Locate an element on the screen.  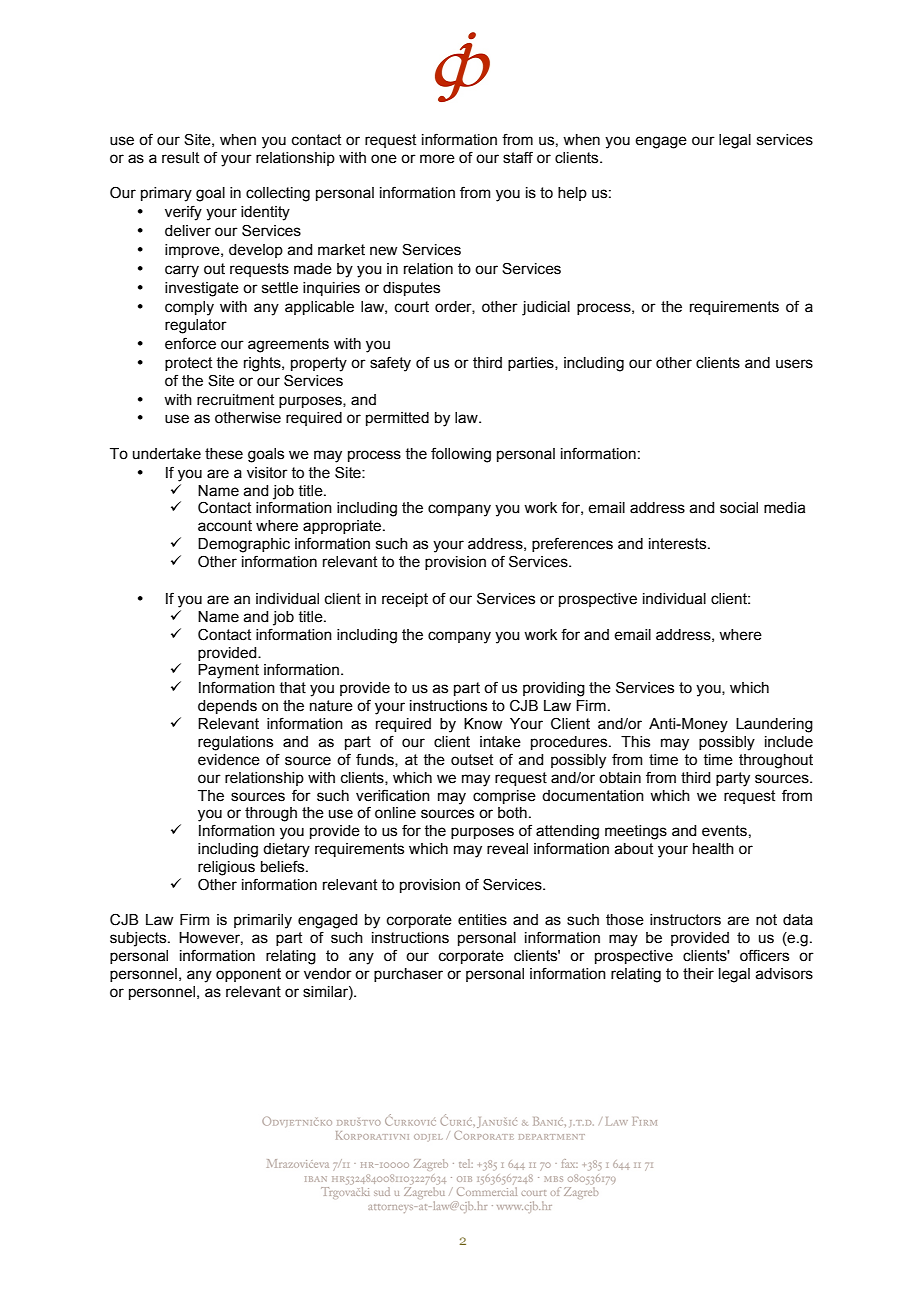
help is located at coordinates (572, 194).
